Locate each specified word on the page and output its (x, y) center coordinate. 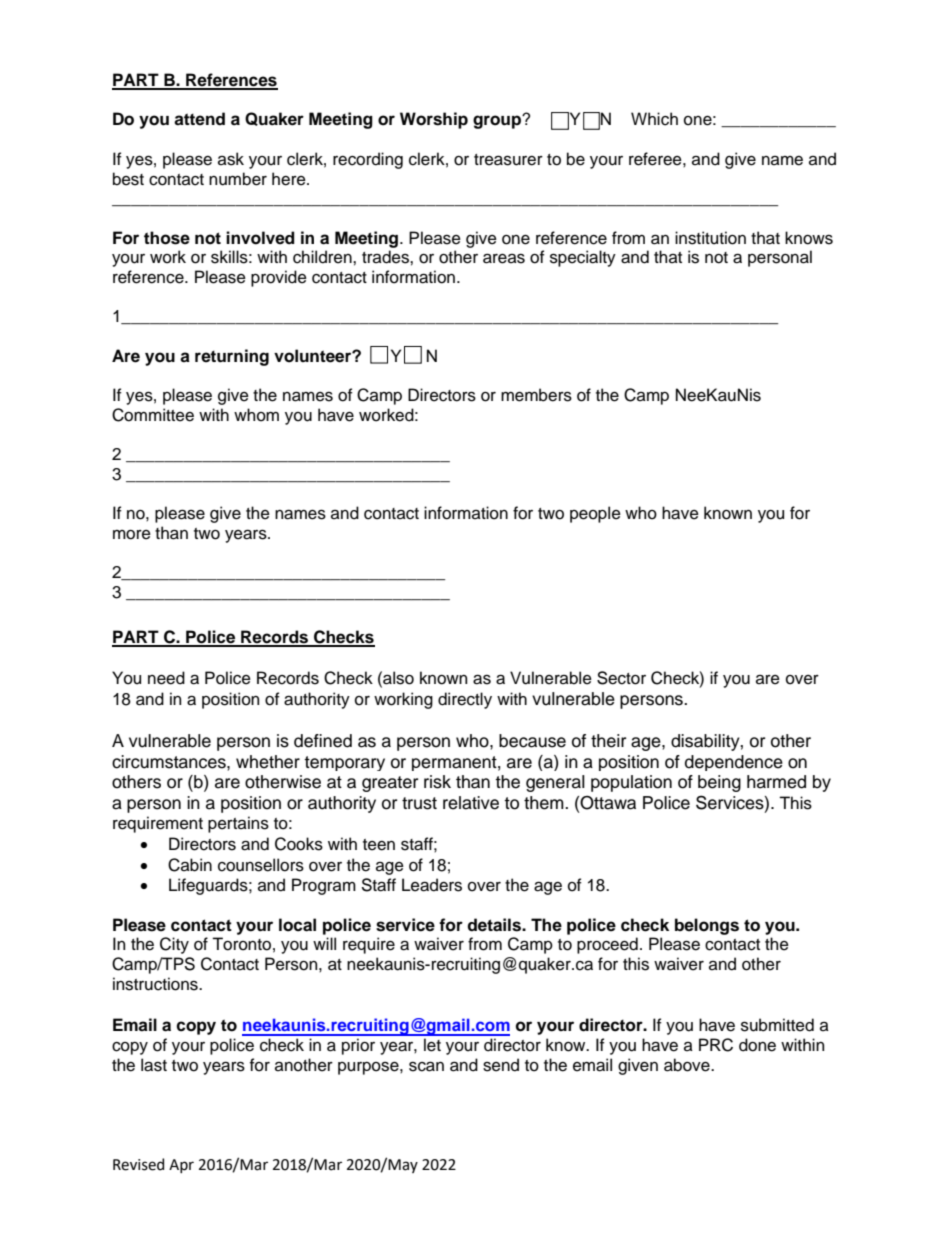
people (595, 514)
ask (231, 159)
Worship (434, 120)
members (536, 395)
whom (256, 415)
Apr (181, 1166)
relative (471, 803)
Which (654, 119)
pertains (238, 824)
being (719, 783)
